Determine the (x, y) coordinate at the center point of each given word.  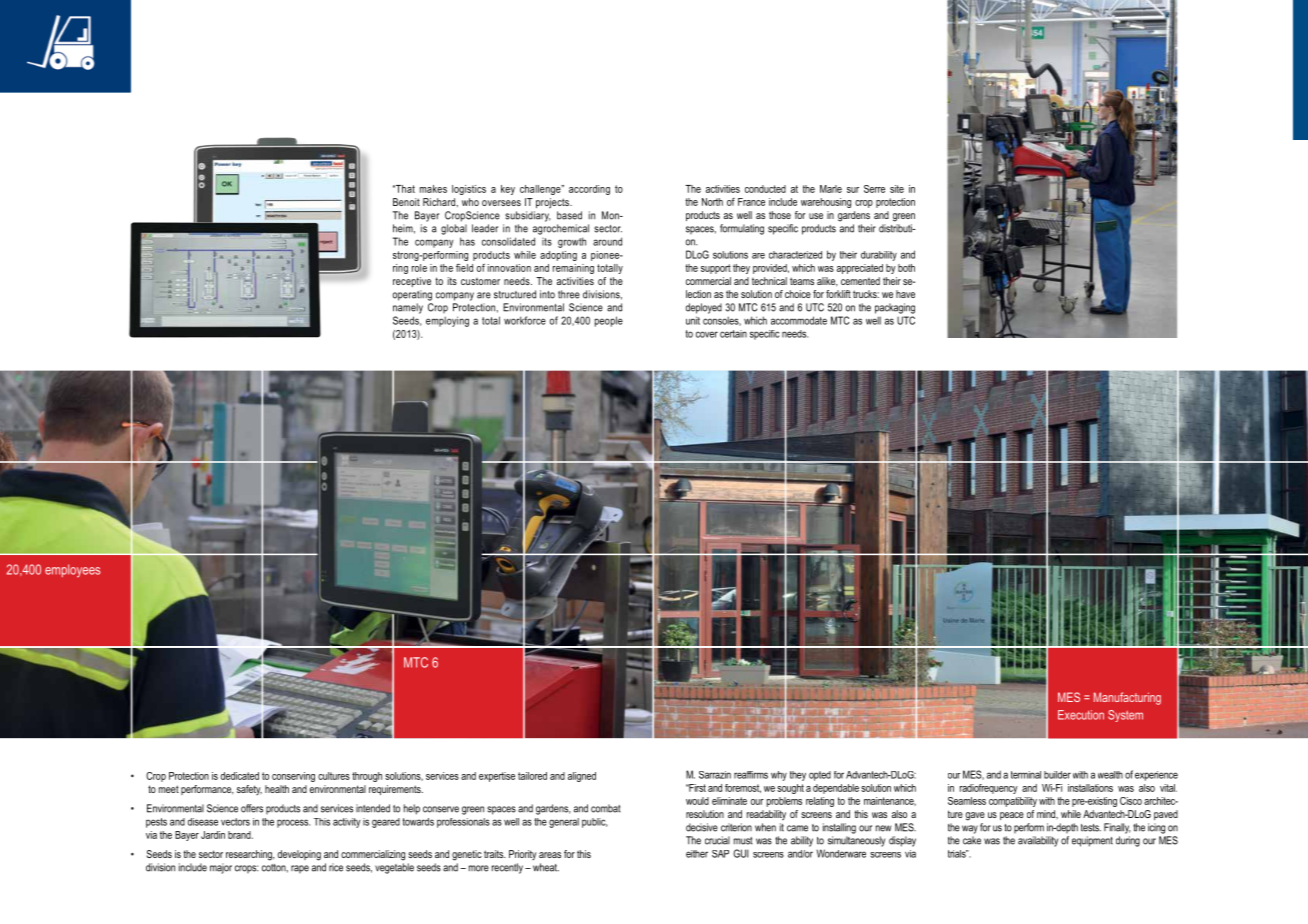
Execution (1081, 715)
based (569, 215)
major (221, 868)
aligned (582, 777)
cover (707, 334)
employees (72, 571)
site (897, 189)
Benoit (406, 202)
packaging (895, 308)
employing (447, 321)
